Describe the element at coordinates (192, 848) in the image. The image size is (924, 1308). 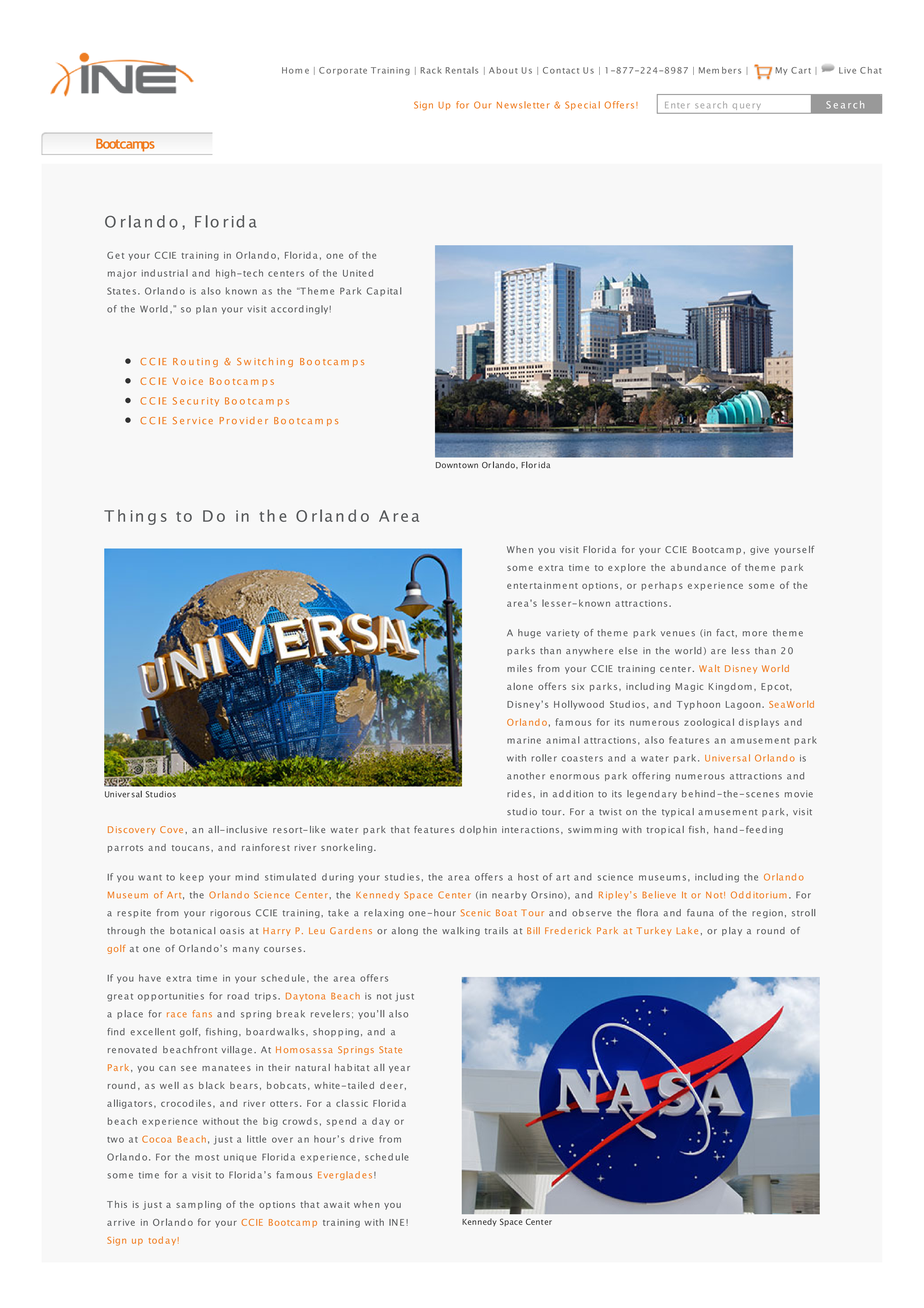
I see `toucans` at that location.
